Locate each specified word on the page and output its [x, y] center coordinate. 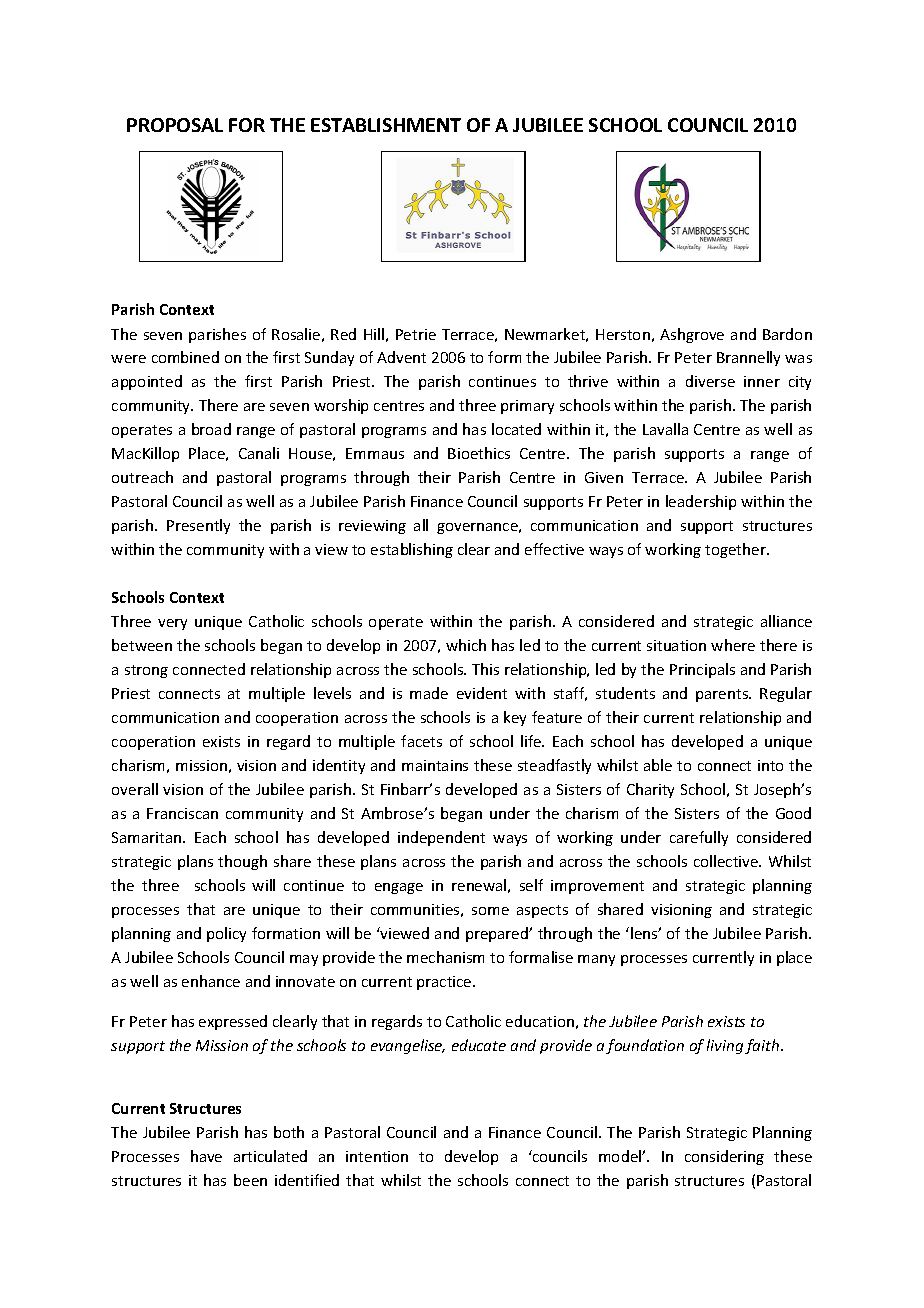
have [206, 1156]
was [798, 359]
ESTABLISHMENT [386, 125]
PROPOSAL [175, 125]
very [172, 624]
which [466, 645]
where [733, 645]
